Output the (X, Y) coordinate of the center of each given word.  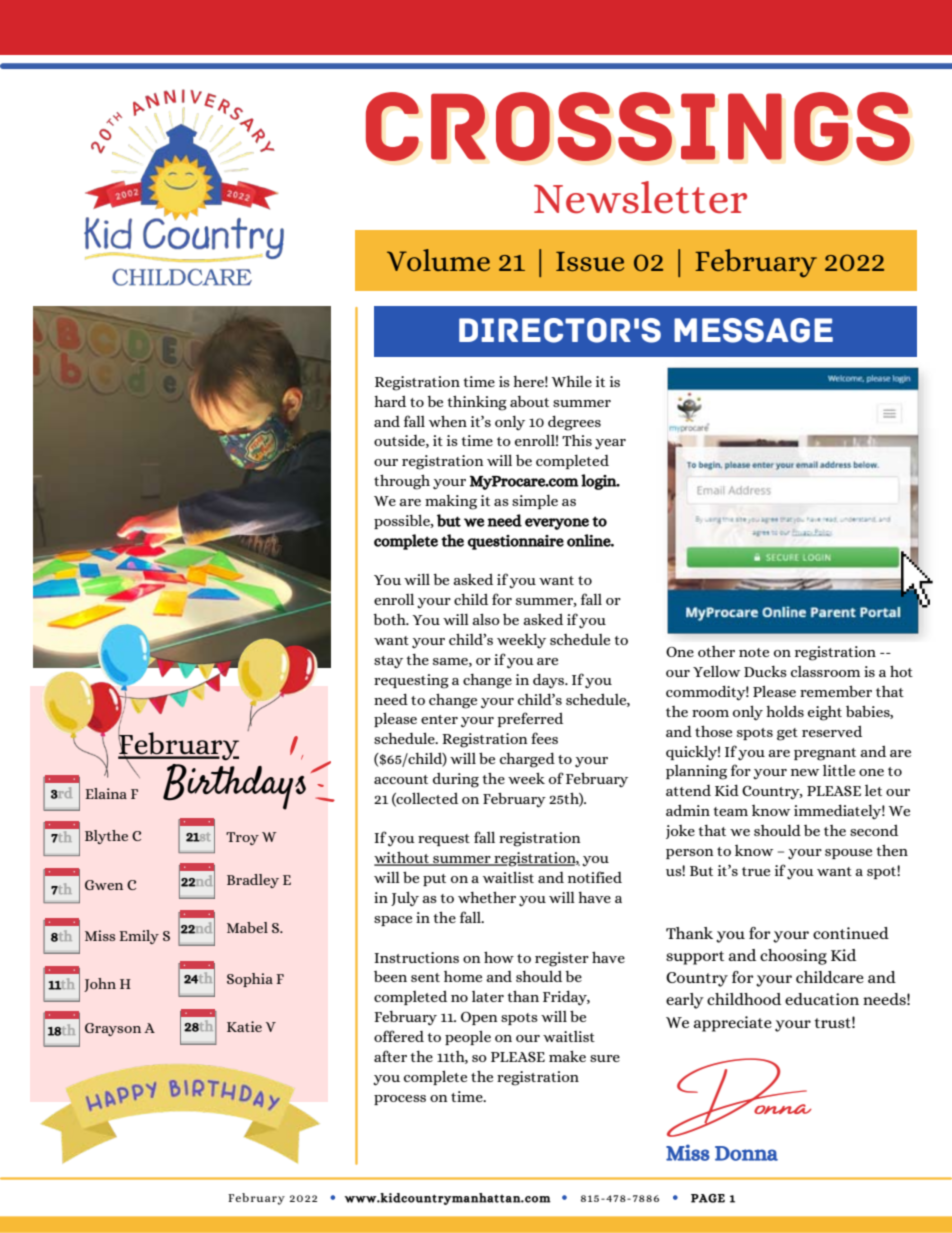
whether (487, 897)
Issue (590, 261)
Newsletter (640, 197)
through (402, 482)
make (567, 1056)
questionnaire (515, 542)
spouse (848, 854)
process (400, 1100)
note (754, 652)
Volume (438, 260)
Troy (242, 838)
